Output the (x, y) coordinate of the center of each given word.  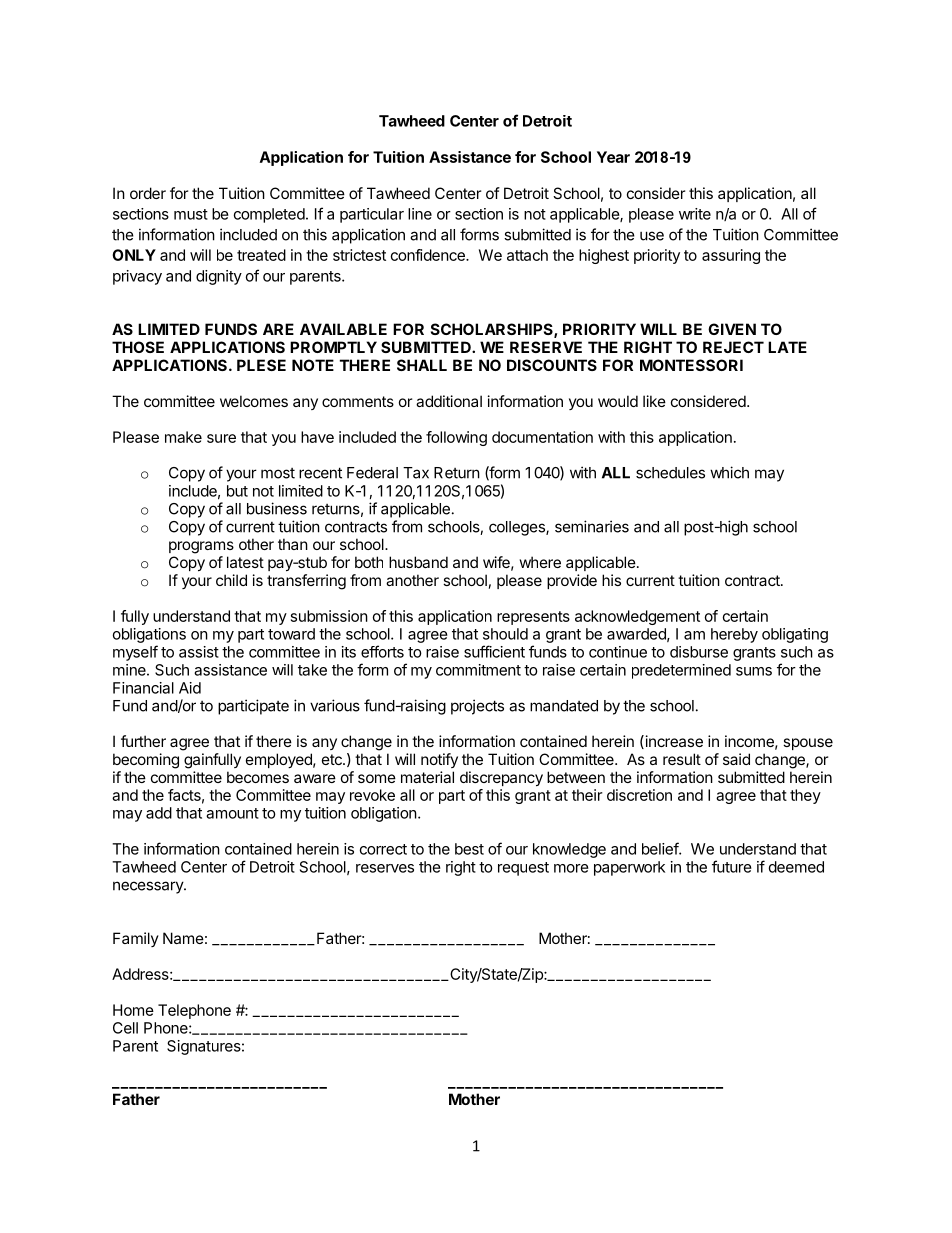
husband (418, 562)
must (191, 214)
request (523, 869)
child (231, 580)
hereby (734, 635)
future (732, 866)
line (420, 214)
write (695, 214)
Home (133, 1010)
